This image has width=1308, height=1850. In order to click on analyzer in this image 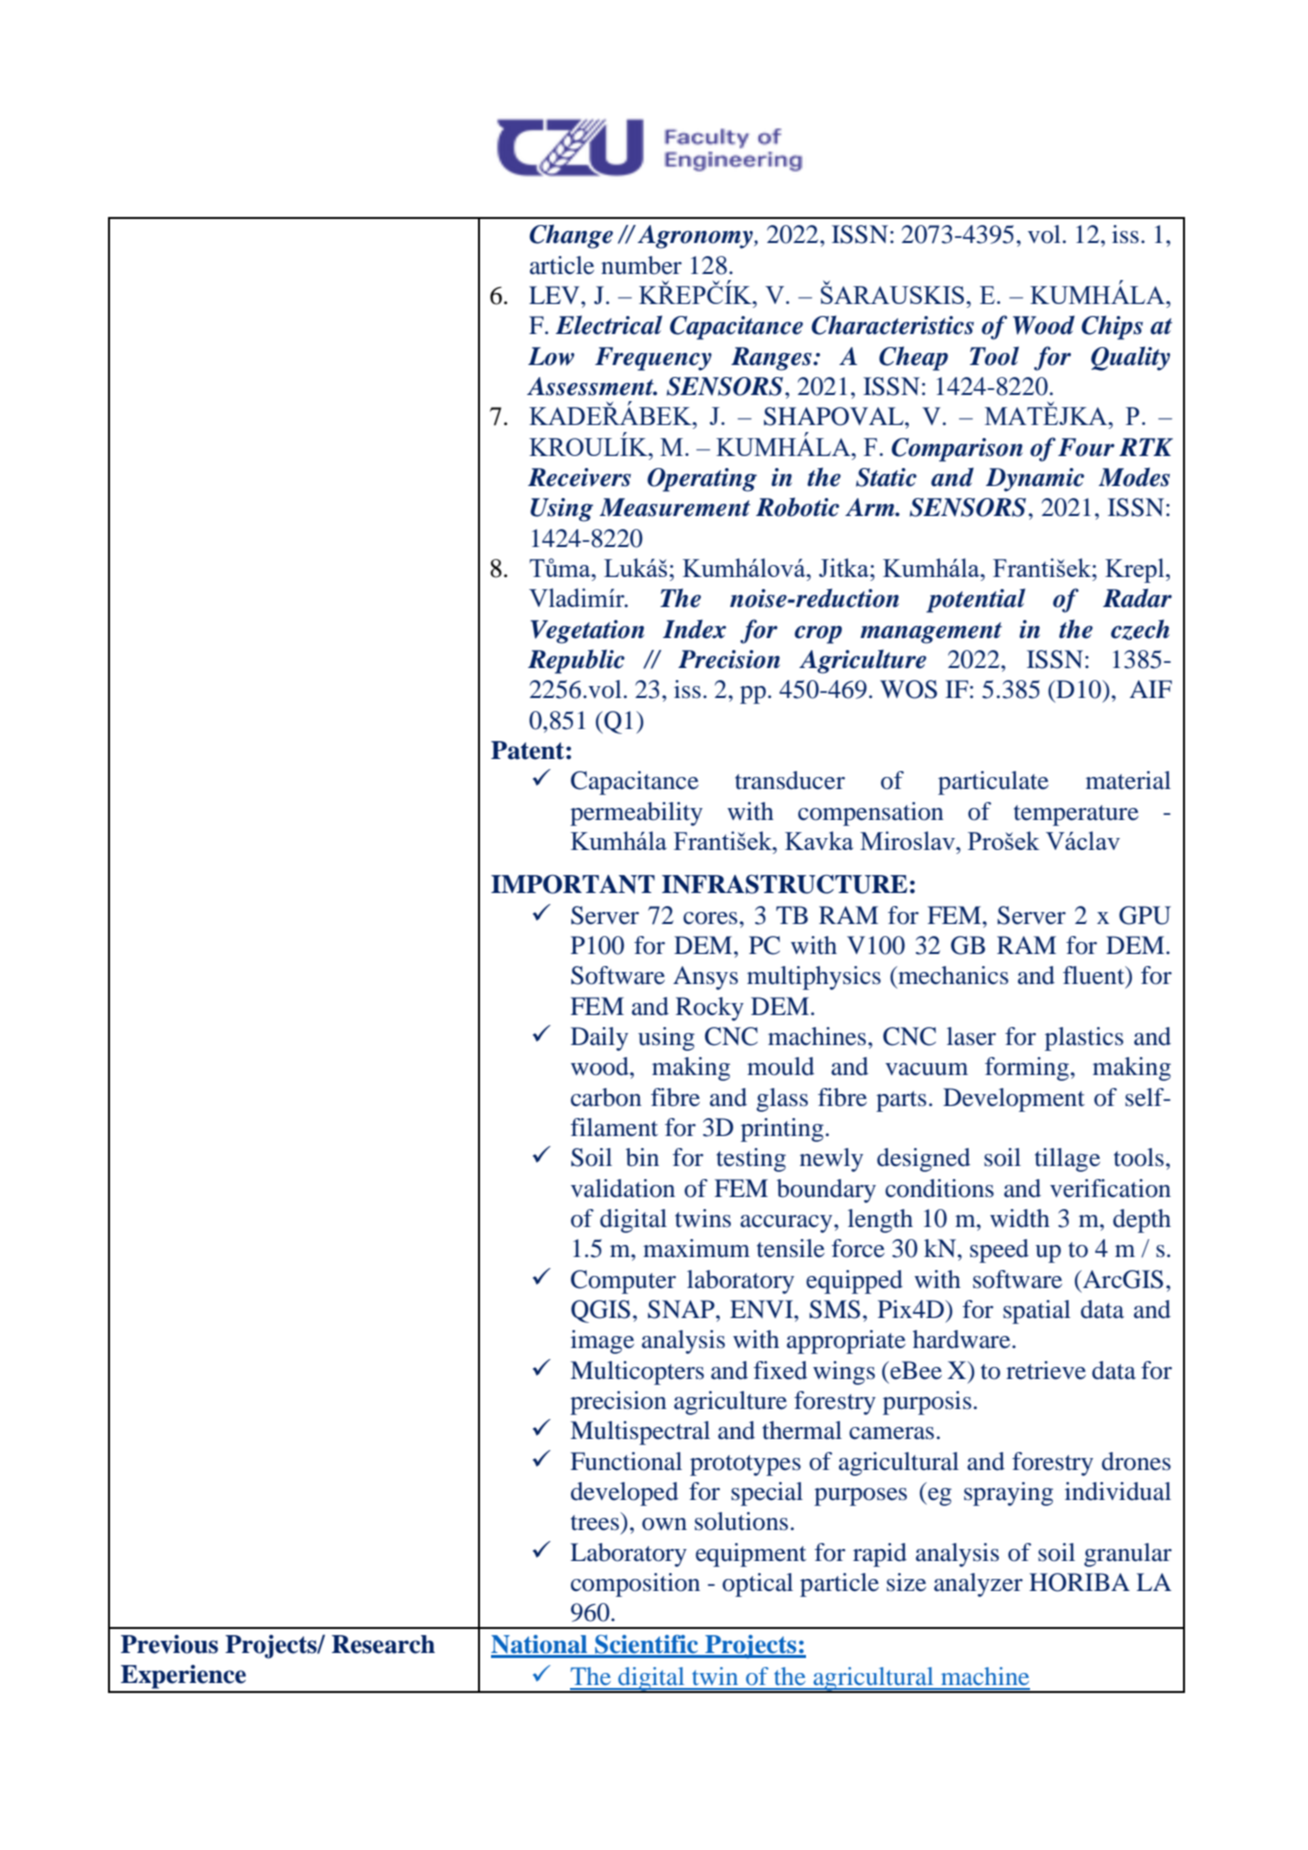, I will do `click(978, 1585)`.
